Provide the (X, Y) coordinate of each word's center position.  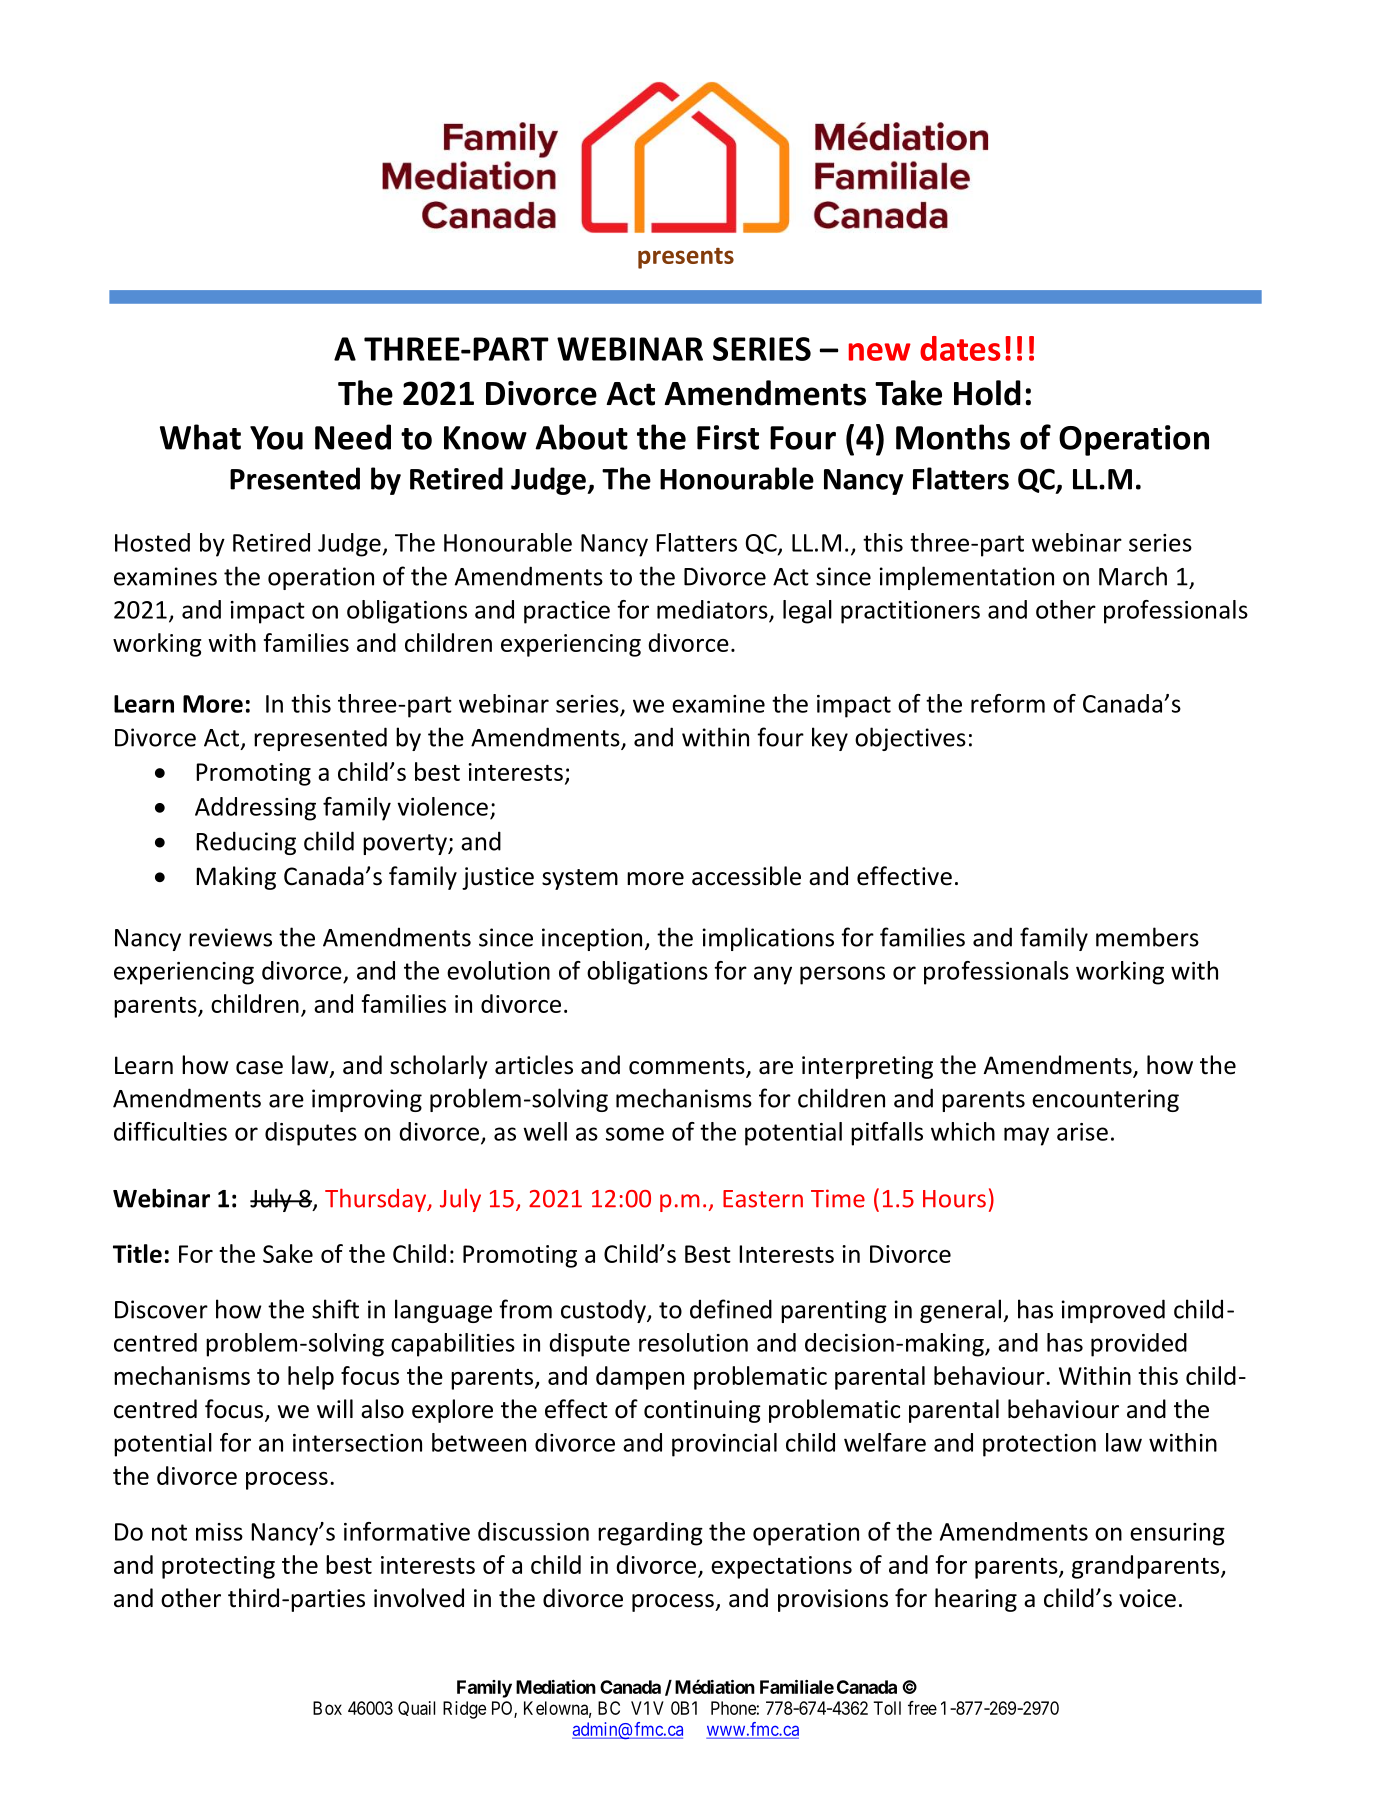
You (276, 438)
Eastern (763, 1199)
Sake (288, 1253)
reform (1008, 703)
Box (327, 1708)
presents (686, 258)
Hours (954, 1199)
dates (960, 348)
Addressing (255, 809)
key (830, 739)
